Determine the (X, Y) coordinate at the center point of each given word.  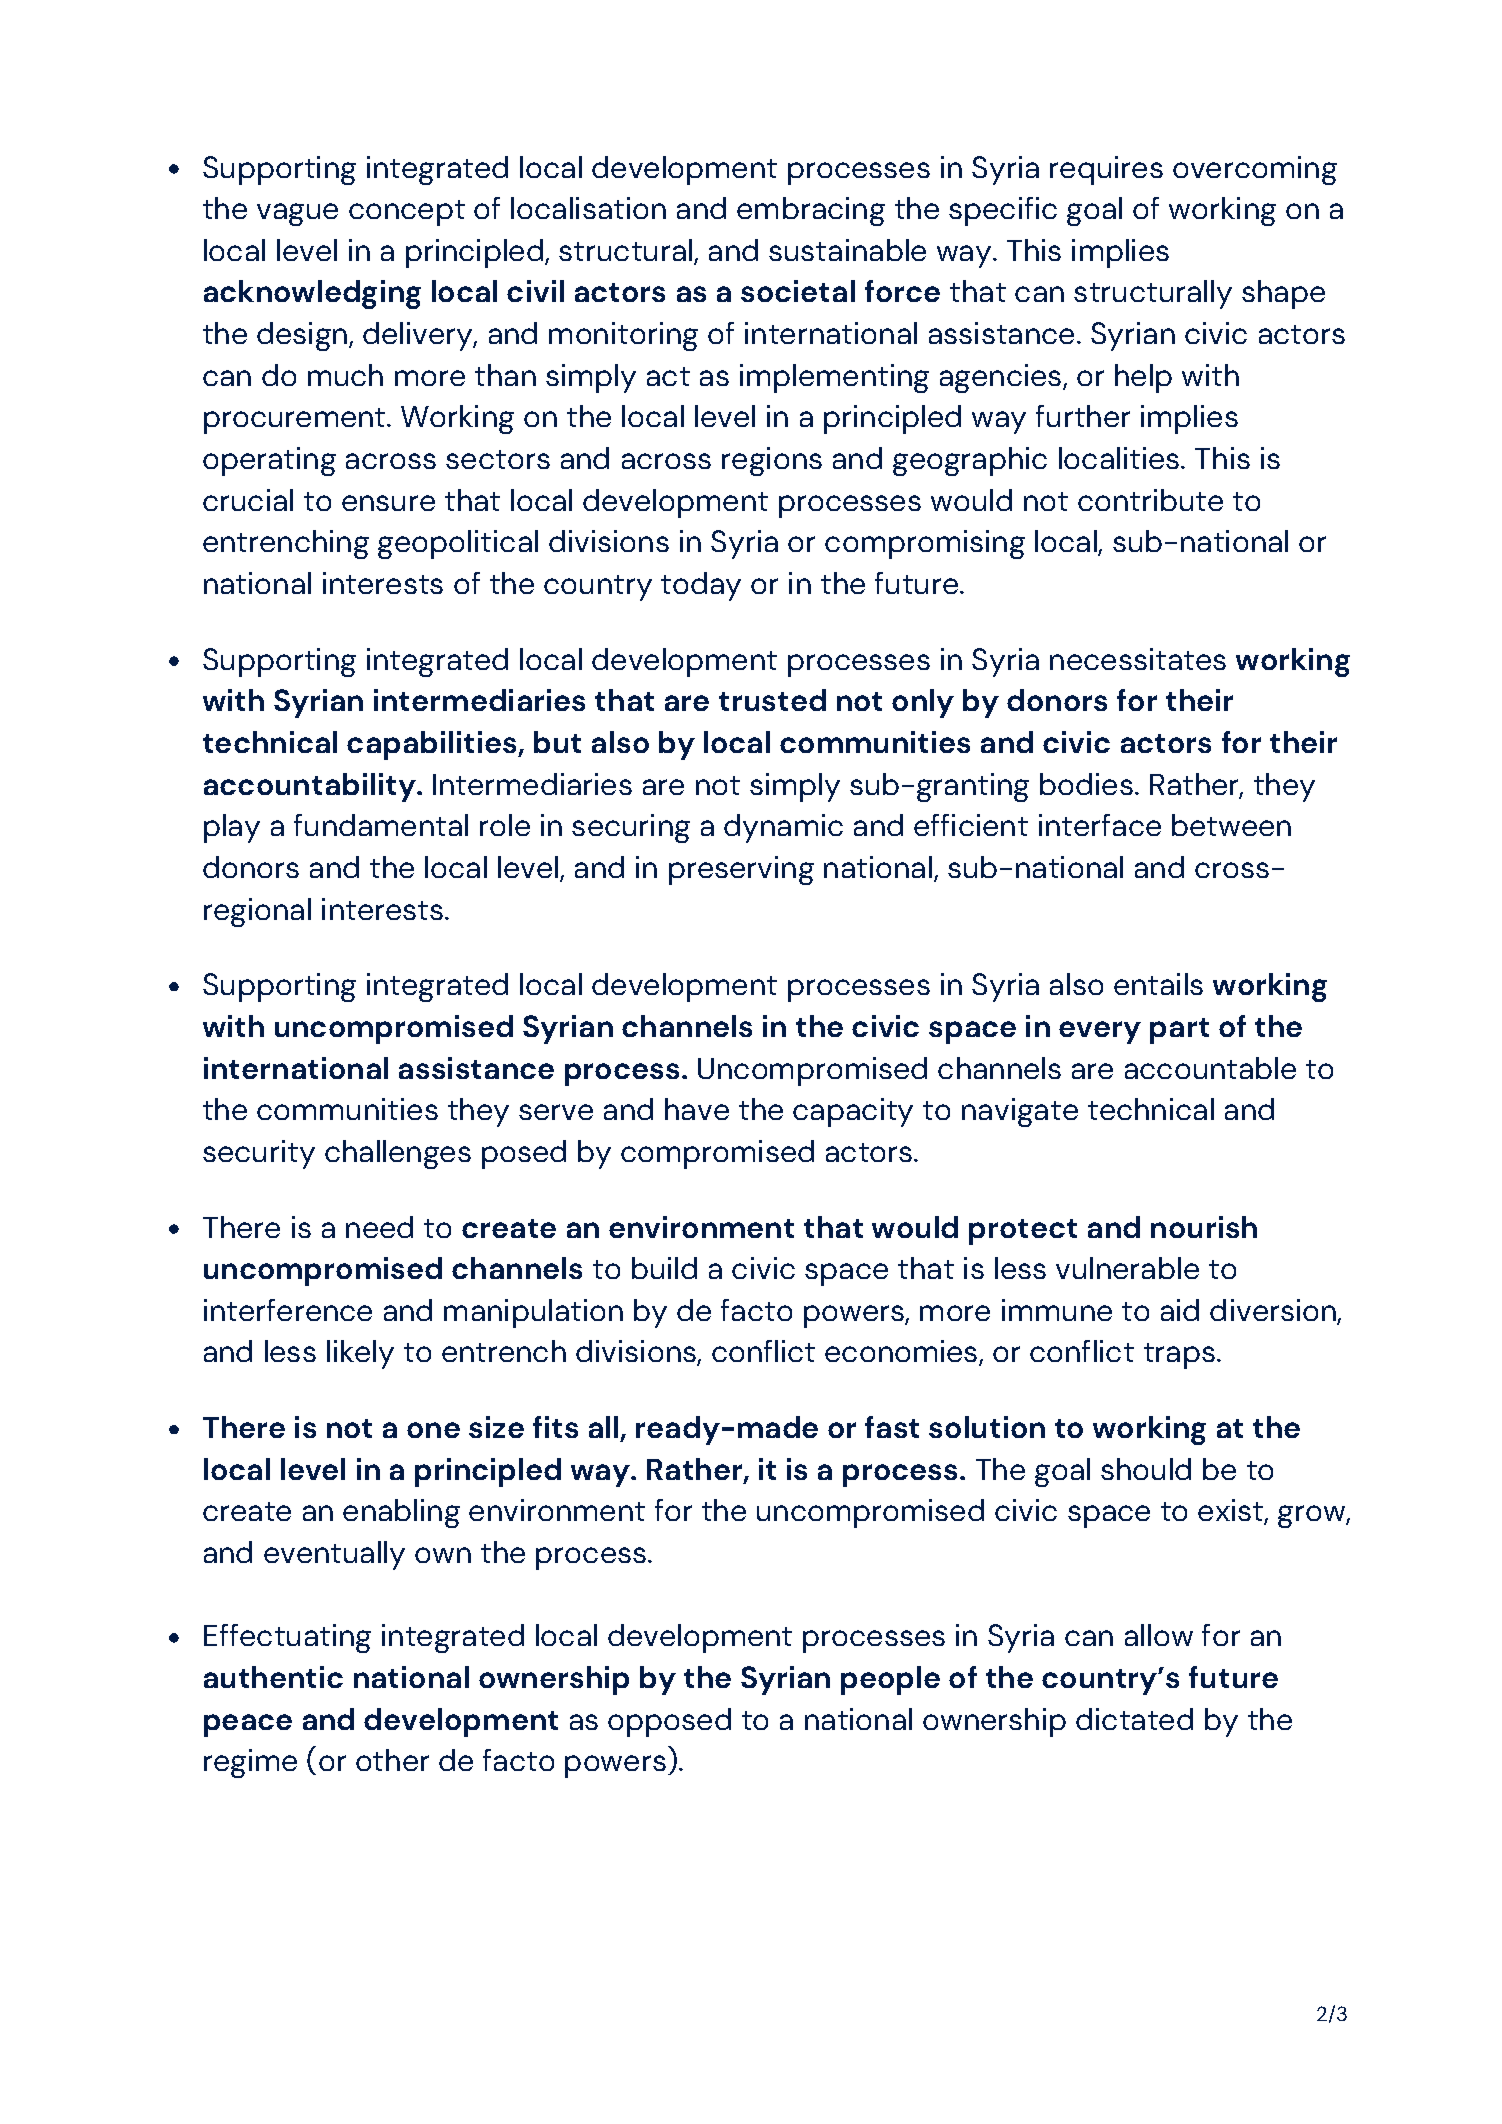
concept (407, 213)
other (392, 1760)
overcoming (1255, 170)
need (379, 1227)
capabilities (433, 745)
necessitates (1138, 659)
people (890, 1680)
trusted (772, 700)
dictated (1134, 1719)
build (664, 1268)
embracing (811, 211)
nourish (1204, 1227)
